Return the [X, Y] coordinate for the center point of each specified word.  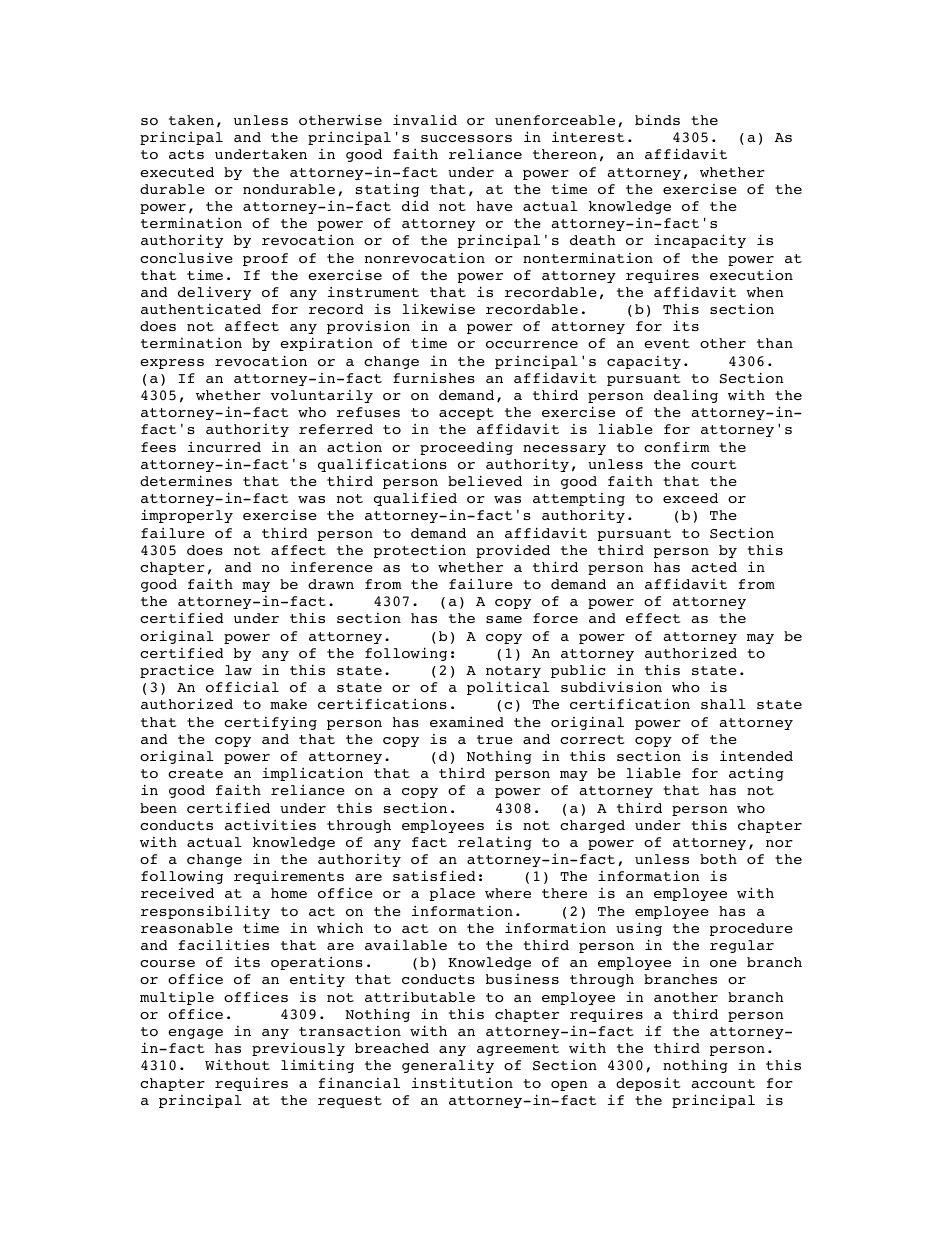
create [195, 773]
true [495, 739]
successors [466, 138]
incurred [224, 446]
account [723, 1083]
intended [756, 755]
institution [462, 1082]
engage [195, 1034]
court [714, 464]
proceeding [466, 448]
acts [186, 154]
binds [657, 119]
